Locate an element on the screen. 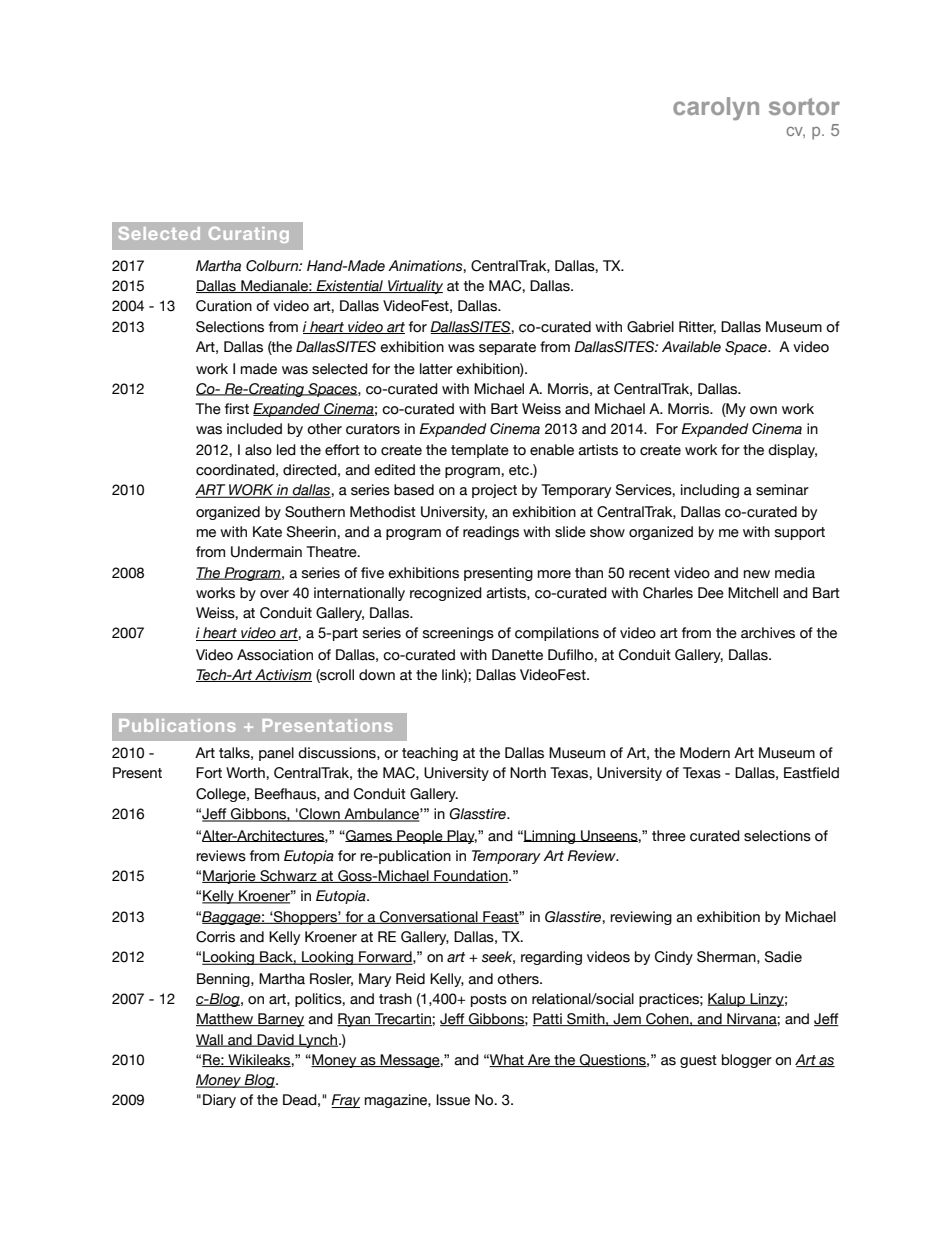  led is located at coordinates (286, 450).
